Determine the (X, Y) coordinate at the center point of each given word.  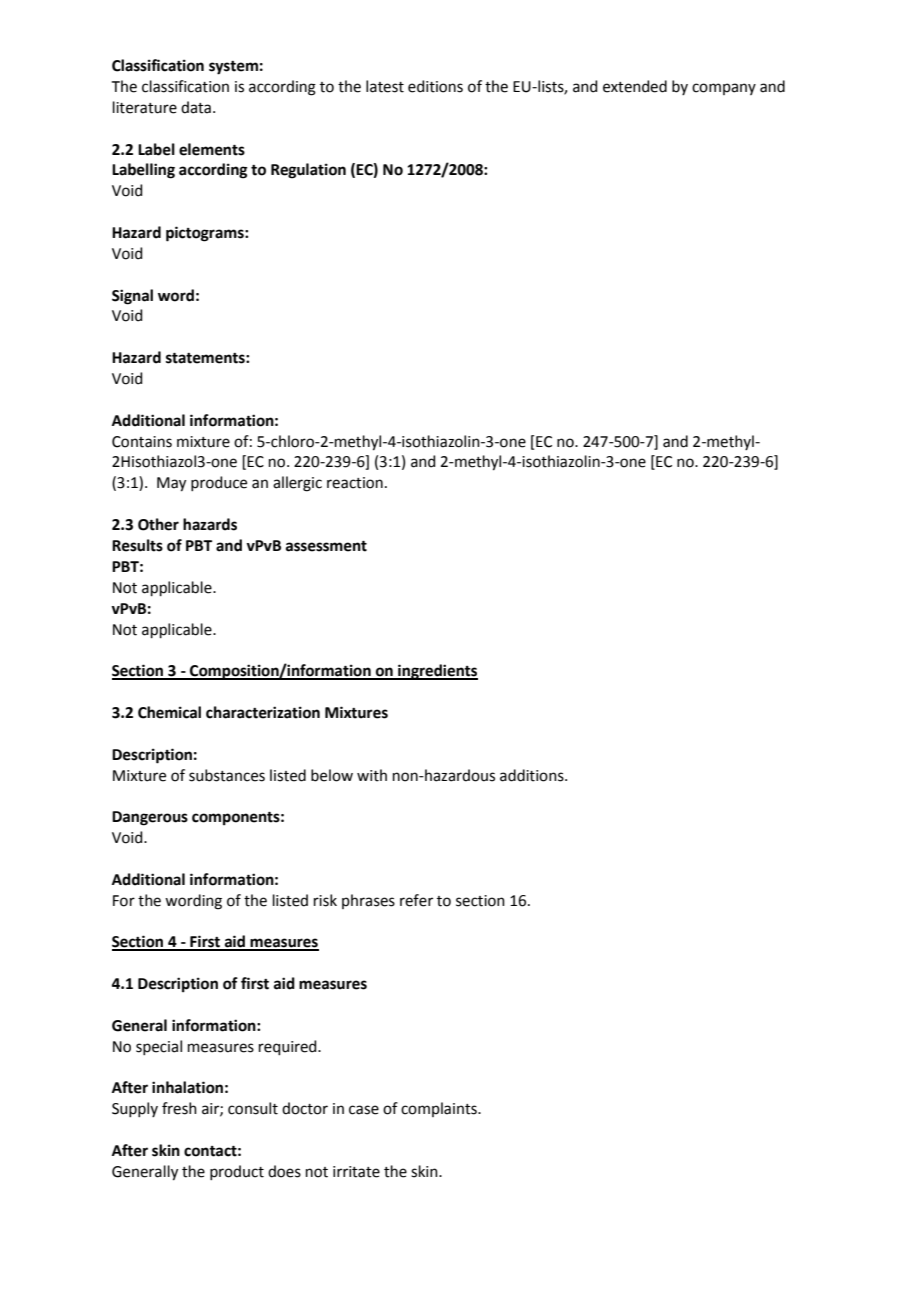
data (196, 107)
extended (635, 86)
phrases (368, 901)
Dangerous (150, 818)
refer (416, 900)
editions (435, 86)
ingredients (437, 672)
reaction (355, 483)
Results (137, 545)
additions (533, 775)
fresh (179, 1108)
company (724, 89)
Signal (132, 297)
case (364, 1110)
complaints (440, 1109)
